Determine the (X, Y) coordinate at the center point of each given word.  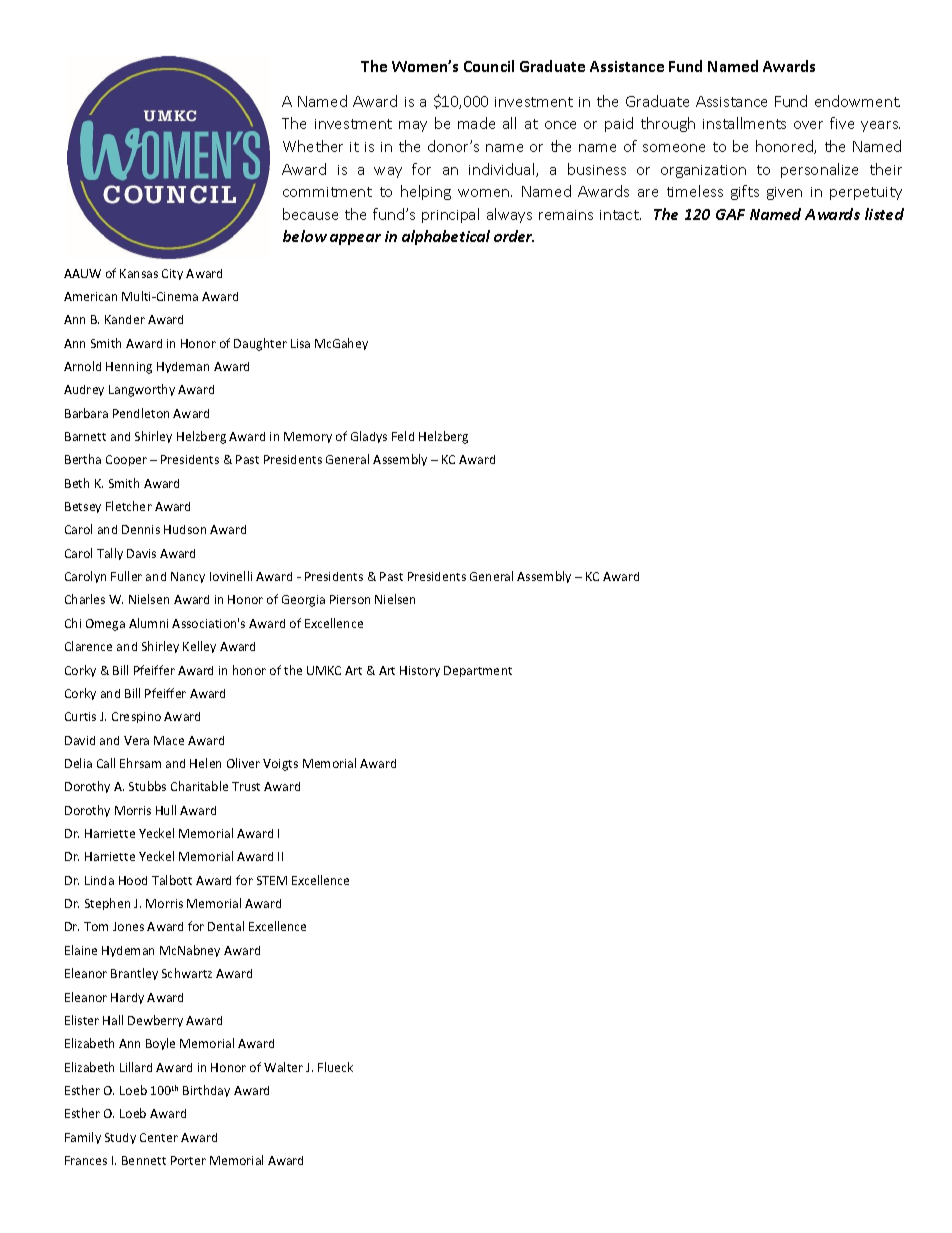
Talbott (172, 880)
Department (478, 671)
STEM (272, 880)
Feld (403, 436)
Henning (129, 368)
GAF (730, 214)
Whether (313, 146)
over (808, 125)
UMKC (324, 670)
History (420, 671)
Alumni (148, 623)
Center (159, 1137)
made (476, 123)
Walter (283, 1067)
